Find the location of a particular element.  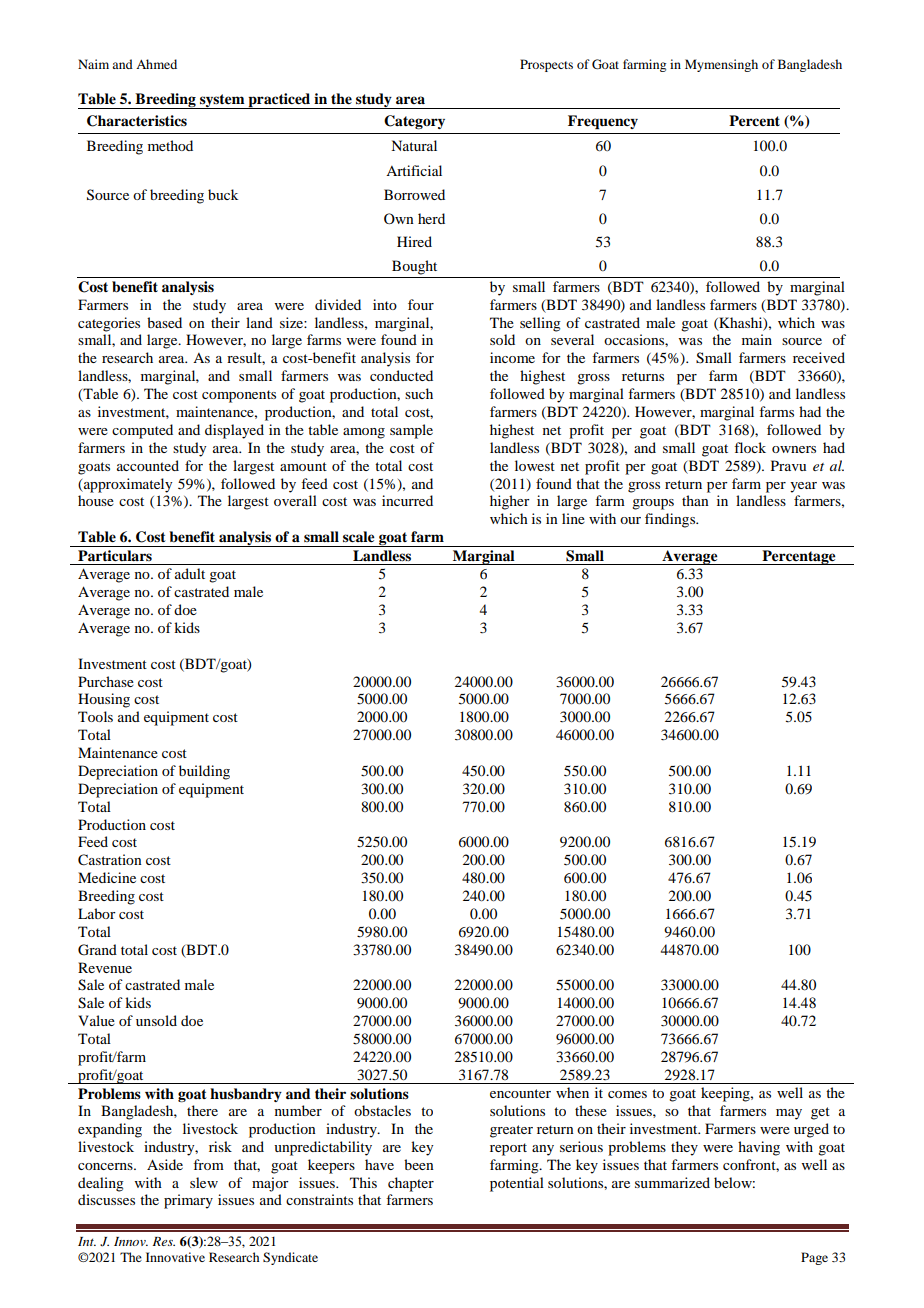

primary is located at coordinates (188, 1201).
